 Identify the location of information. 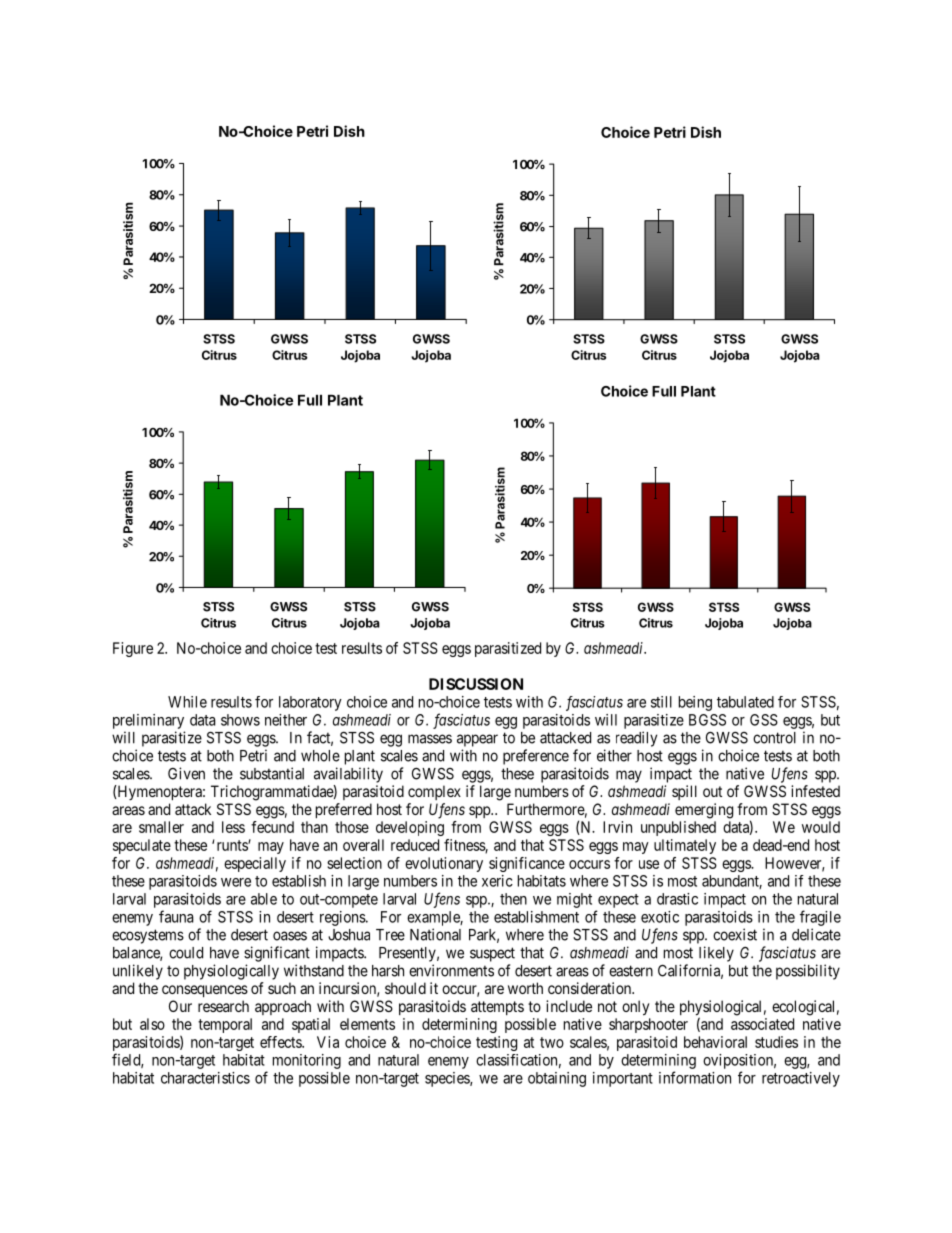
(695, 1077).
